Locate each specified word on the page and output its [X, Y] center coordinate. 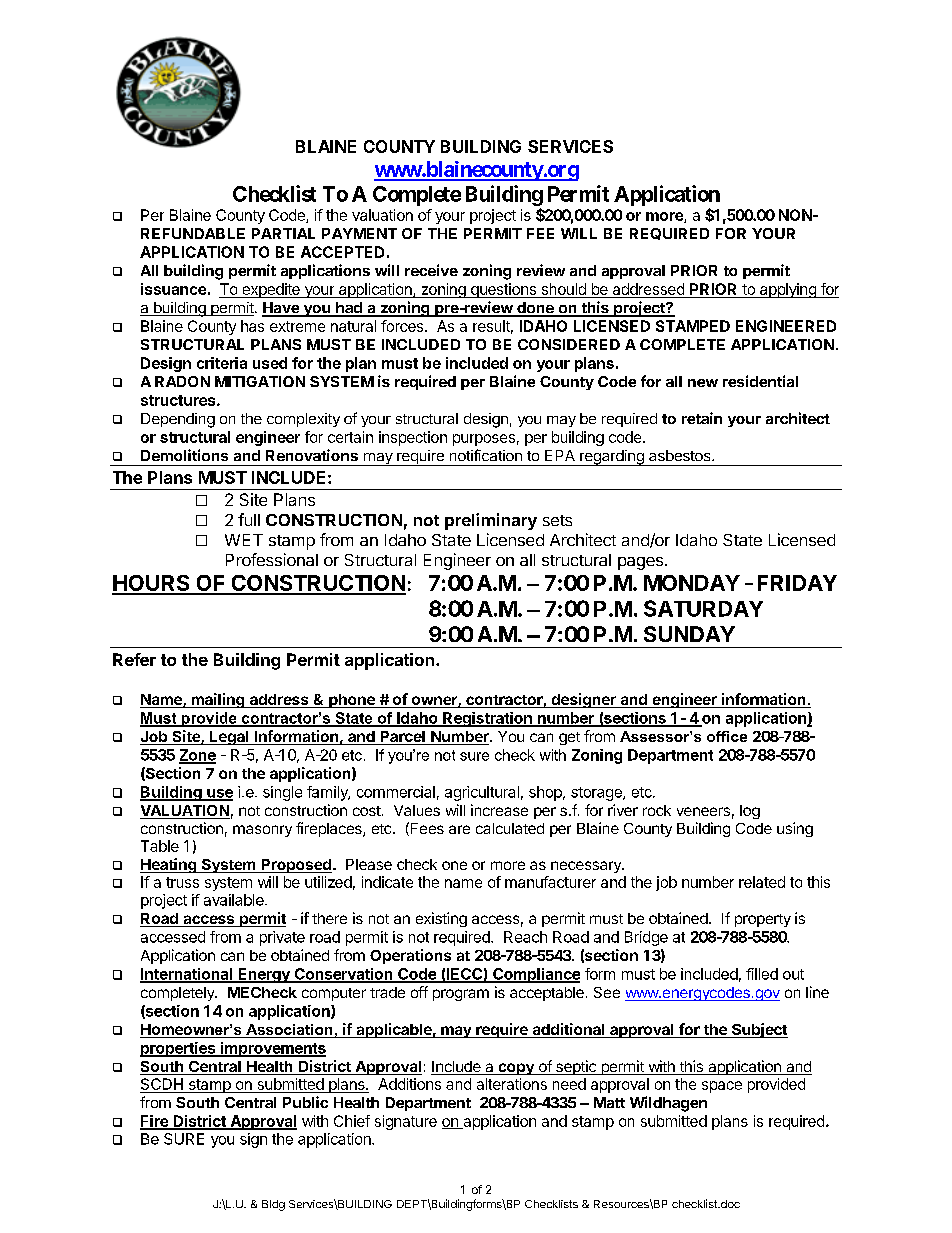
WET [244, 540]
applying [788, 290]
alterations [512, 1084]
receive [431, 270]
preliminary [491, 521]
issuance [173, 289]
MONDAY [692, 583]
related [762, 882]
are [459, 829]
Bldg [273, 1205]
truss [182, 882]
